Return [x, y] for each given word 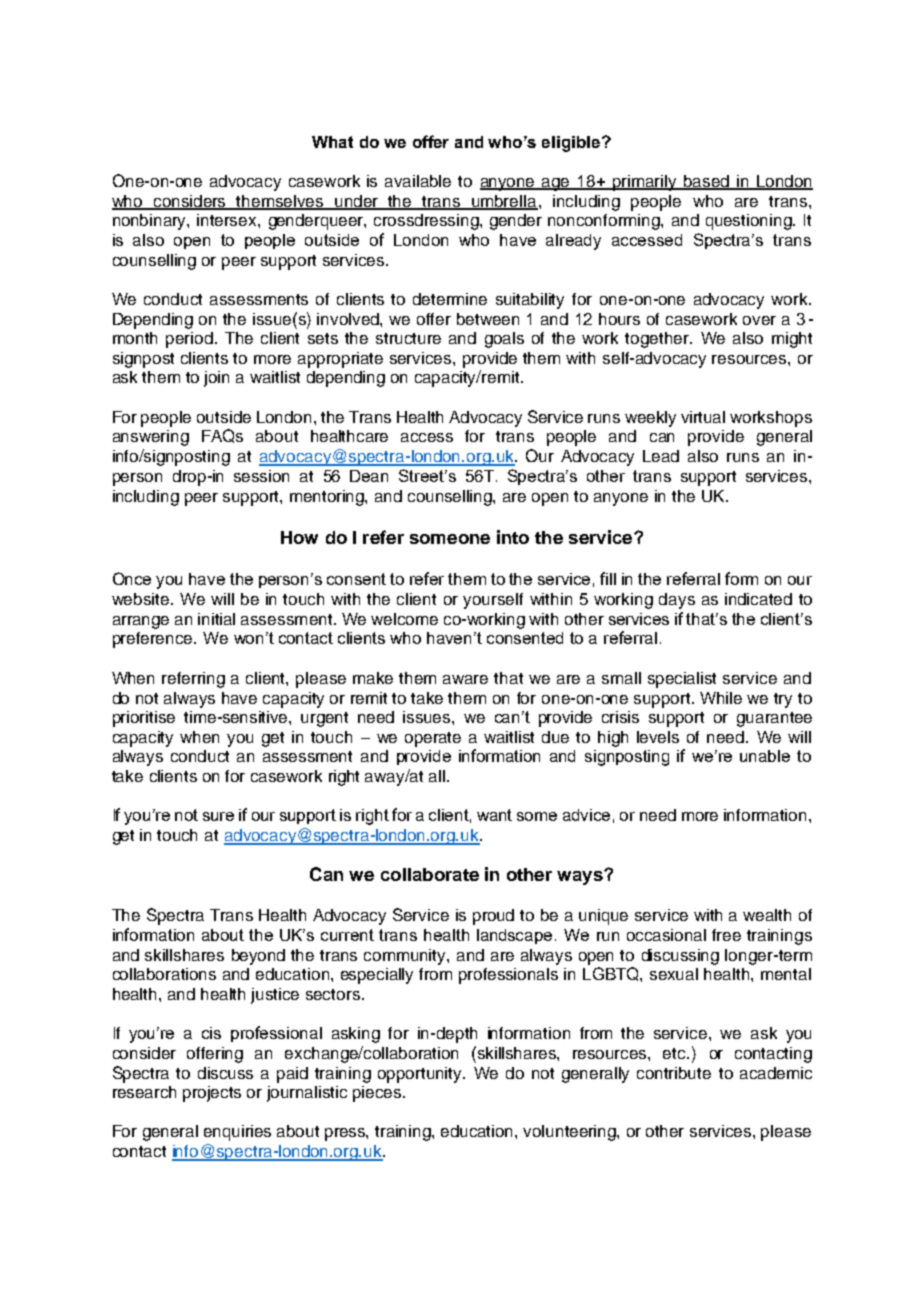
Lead [661, 456]
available [418, 181]
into [513, 537]
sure [218, 816]
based [706, 182]
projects [212, 1094]
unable [765, 756]
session [261, 476]
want [494, 815]
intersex [228, 220]
